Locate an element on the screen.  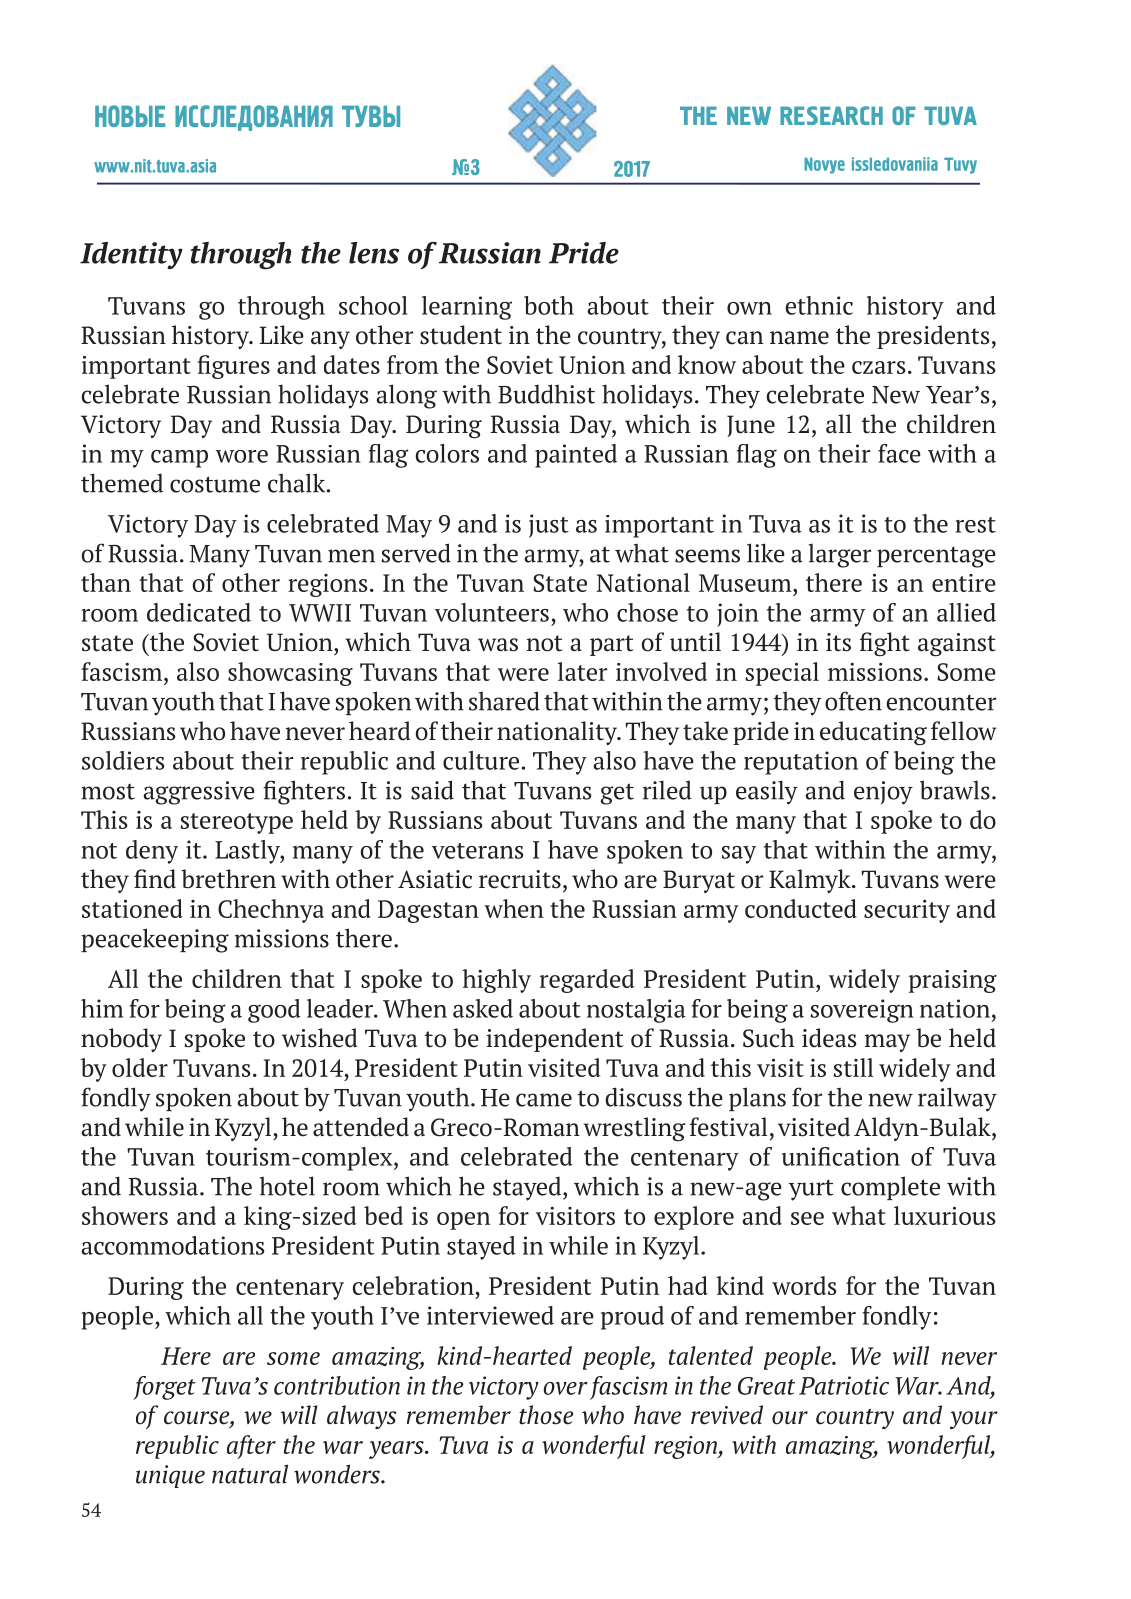
research is located at coordinates (831, 115).
